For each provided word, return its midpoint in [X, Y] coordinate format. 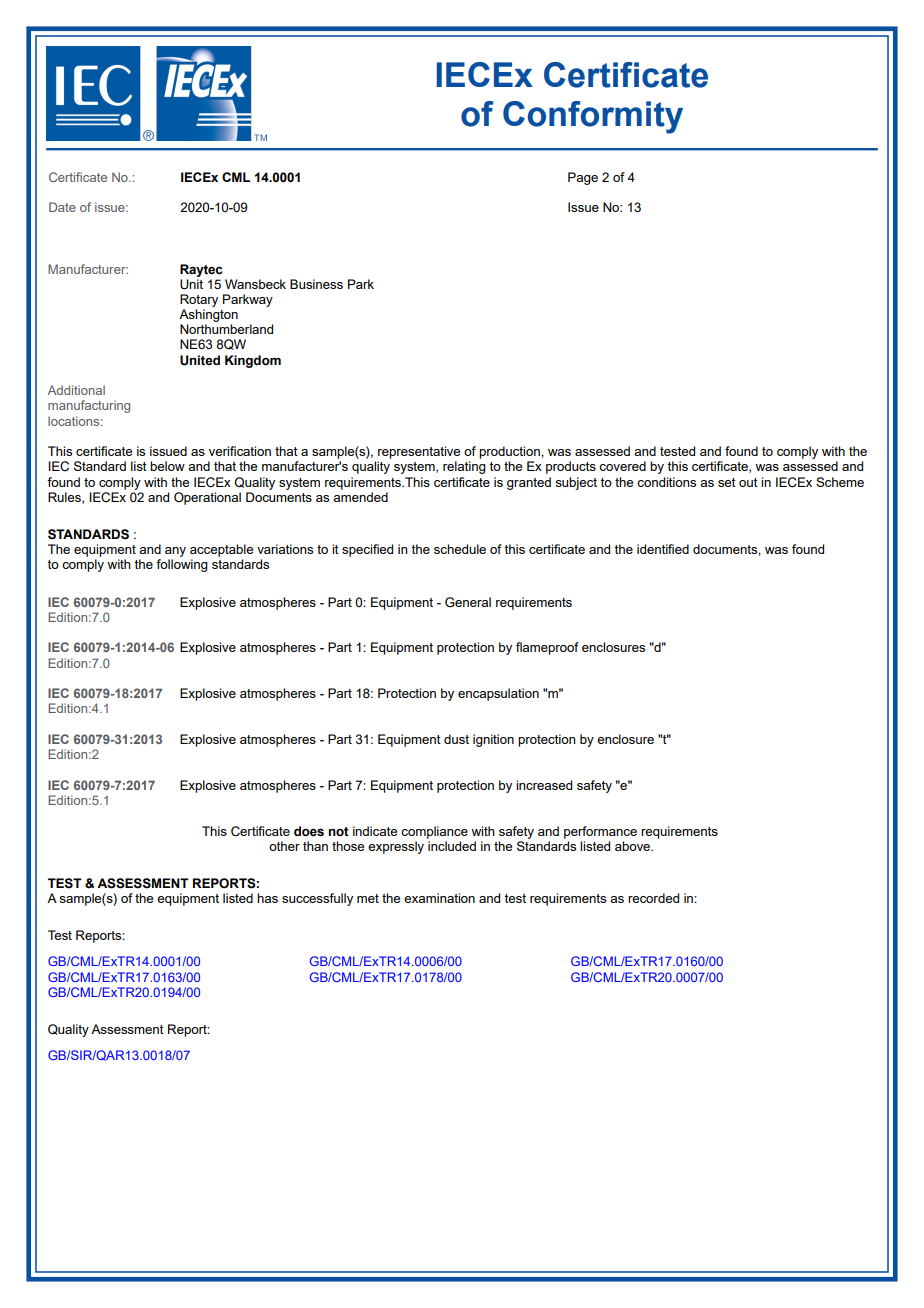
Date [62, 207]
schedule [460, 549]
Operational [207, 498]
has [267, 898]
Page [583, 178]
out [748, 482]
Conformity [593, 117]
